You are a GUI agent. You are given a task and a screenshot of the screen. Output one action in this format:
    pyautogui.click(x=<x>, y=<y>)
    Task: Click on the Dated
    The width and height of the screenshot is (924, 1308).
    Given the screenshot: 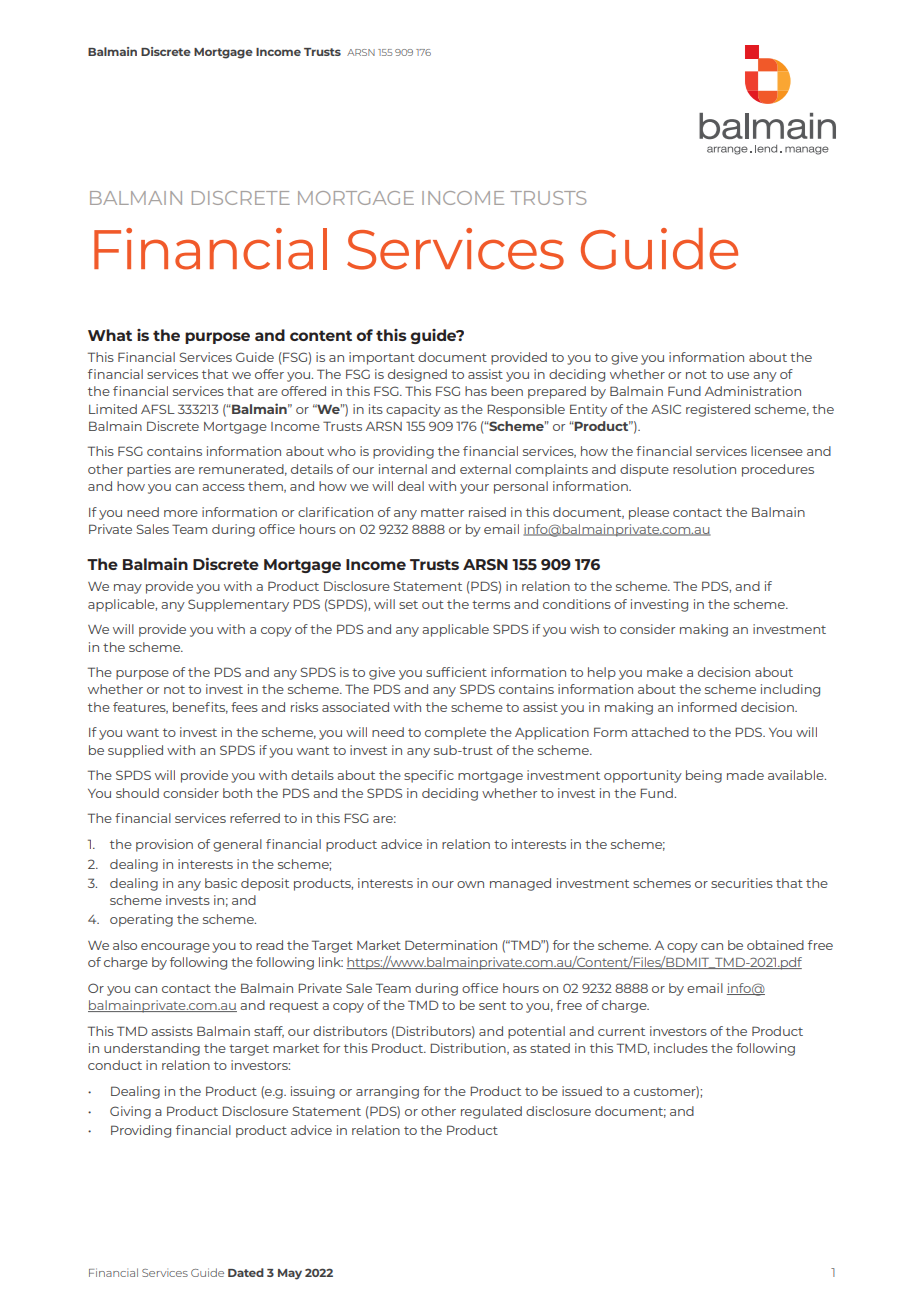 What is the action you would take?
    pyautogui.click(x=246, y=1272)
